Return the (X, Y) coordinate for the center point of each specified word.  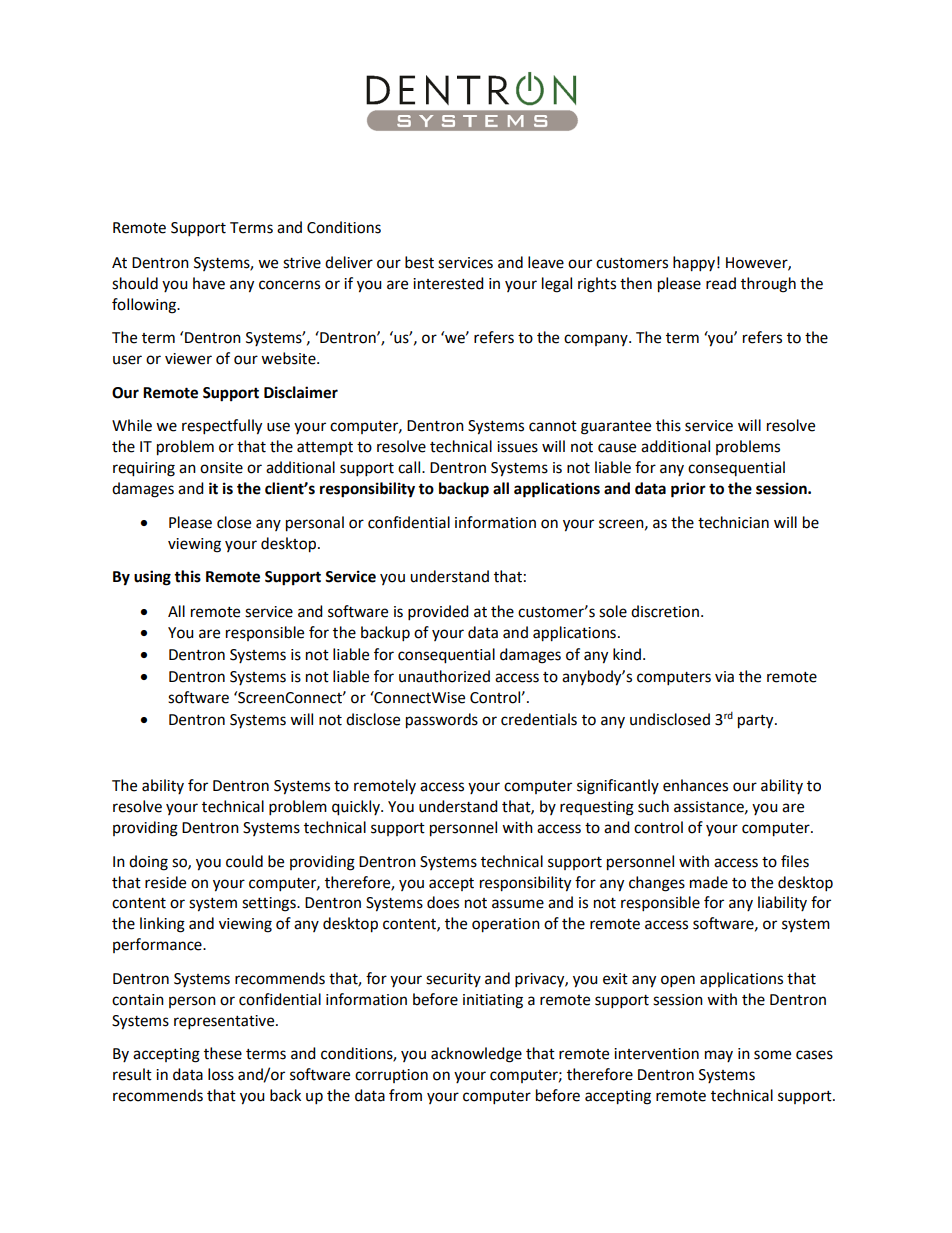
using (152, 578)
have (209, 283)
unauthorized (444, 676)
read (721, 283)
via (724, 677)
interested (448, 283)
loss (221, 1074)
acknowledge (476, 1055)
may (719, 1056)
